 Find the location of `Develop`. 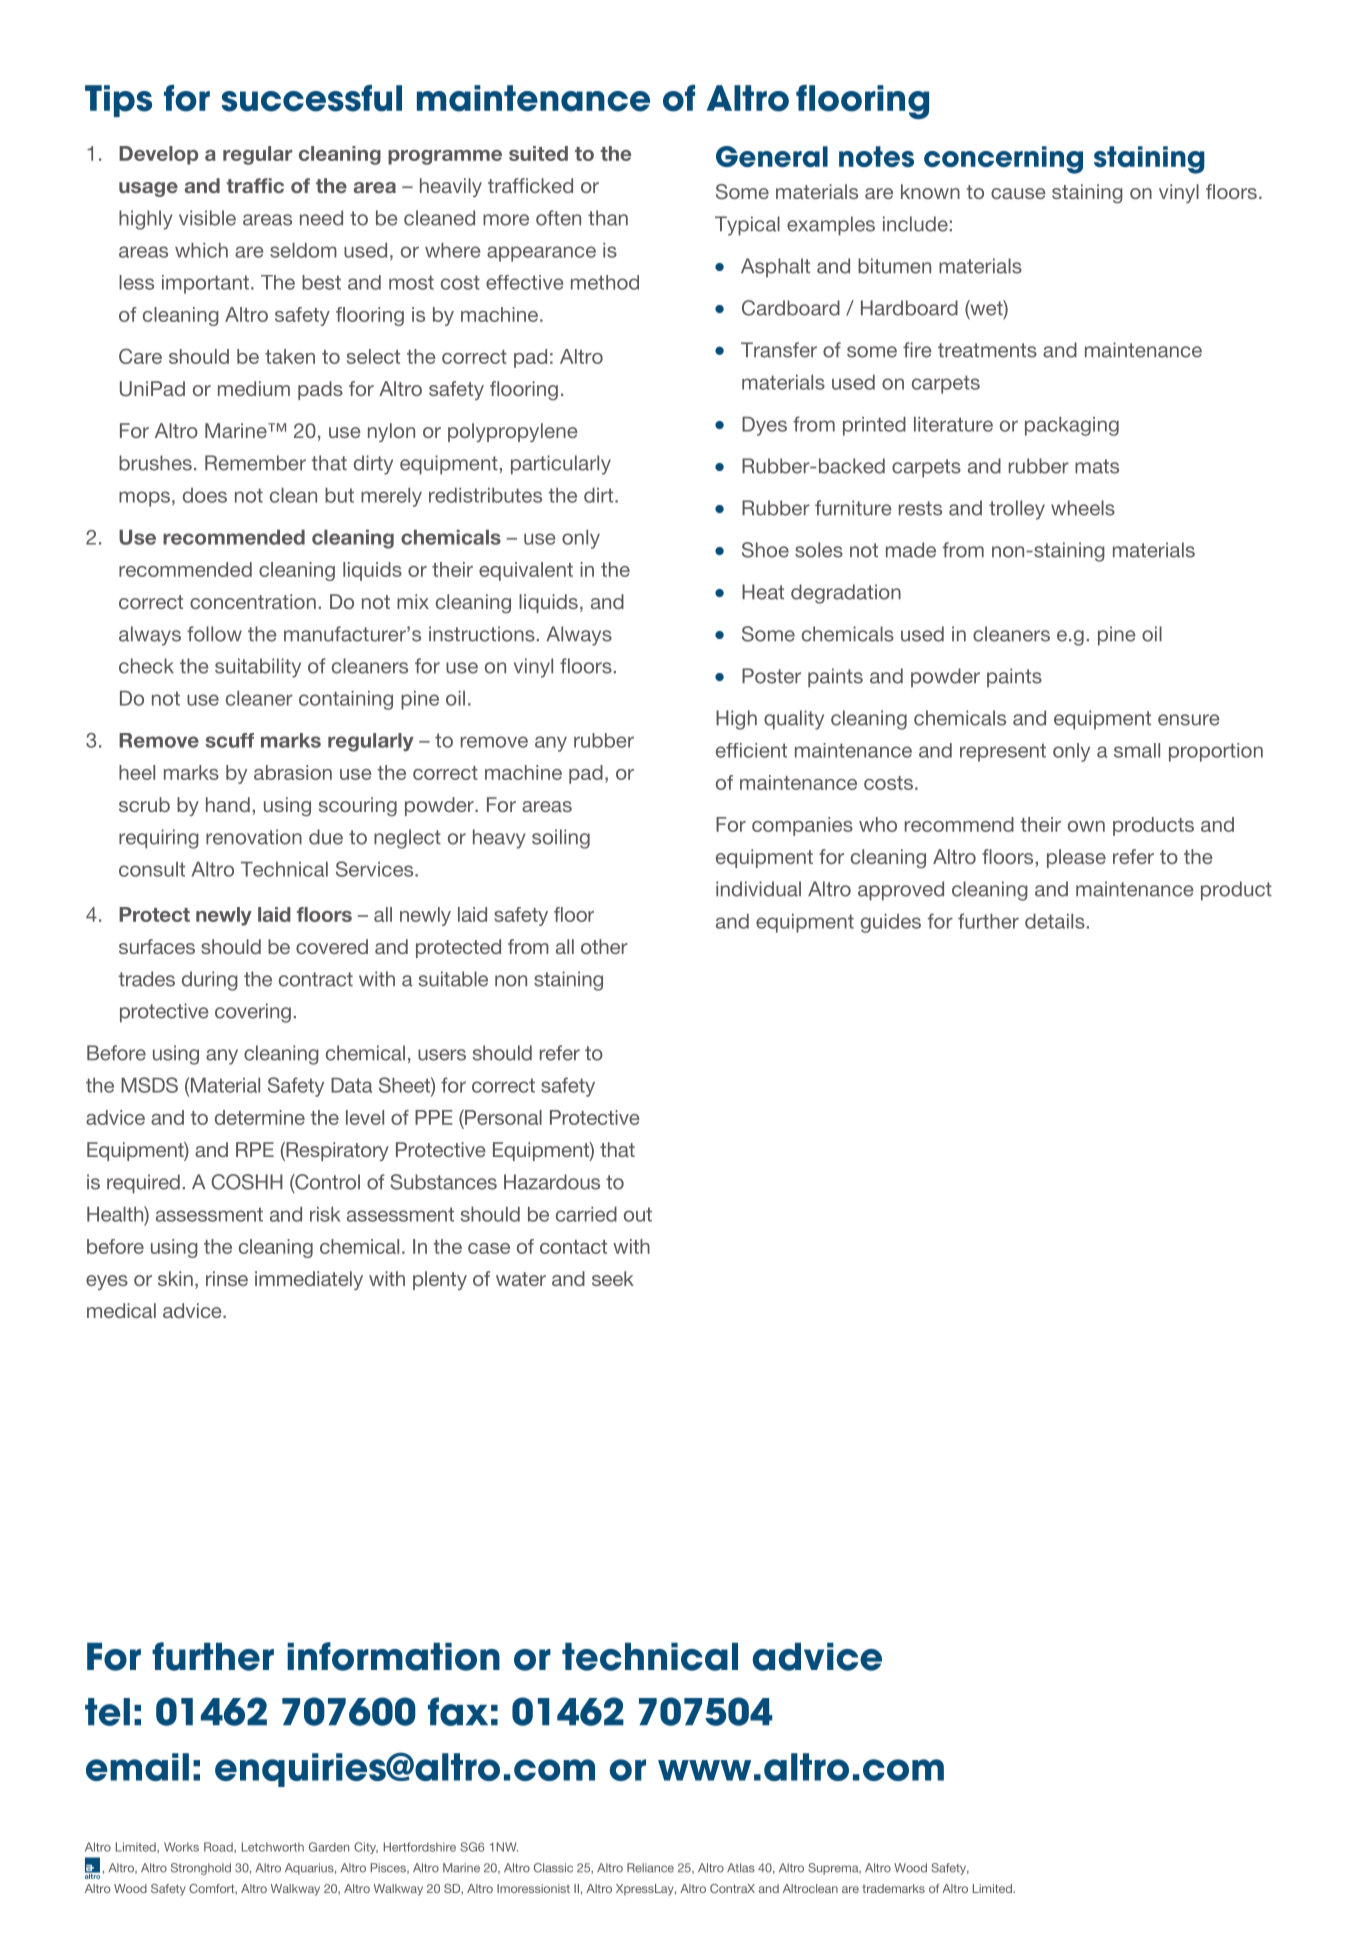

Develop is located at coordinates (158, 155).
